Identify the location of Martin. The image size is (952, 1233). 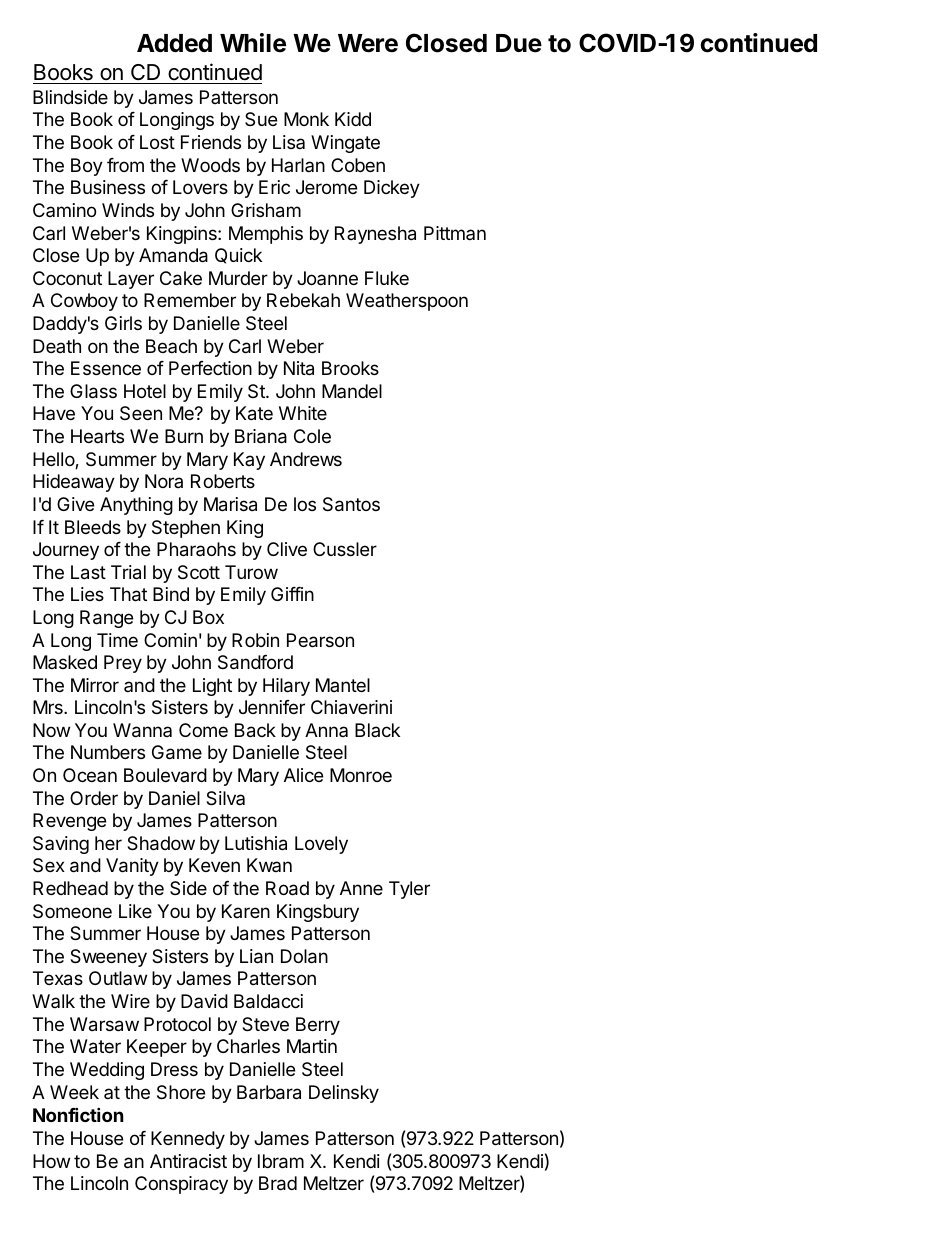
(312, 1046).
